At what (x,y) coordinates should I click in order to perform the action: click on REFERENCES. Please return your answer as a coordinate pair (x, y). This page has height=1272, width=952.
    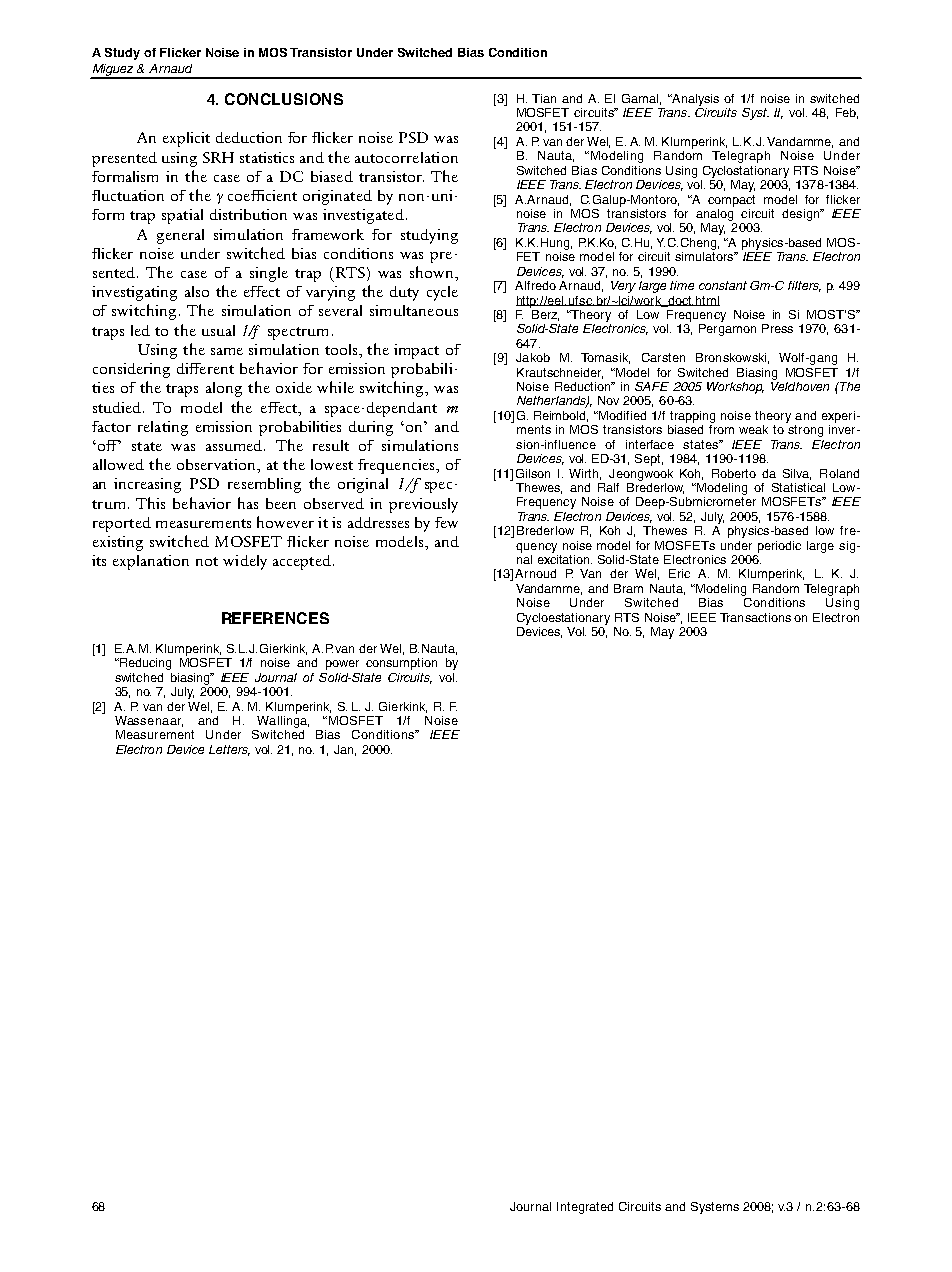
    Looking at the image, I should click on (275, 618).
